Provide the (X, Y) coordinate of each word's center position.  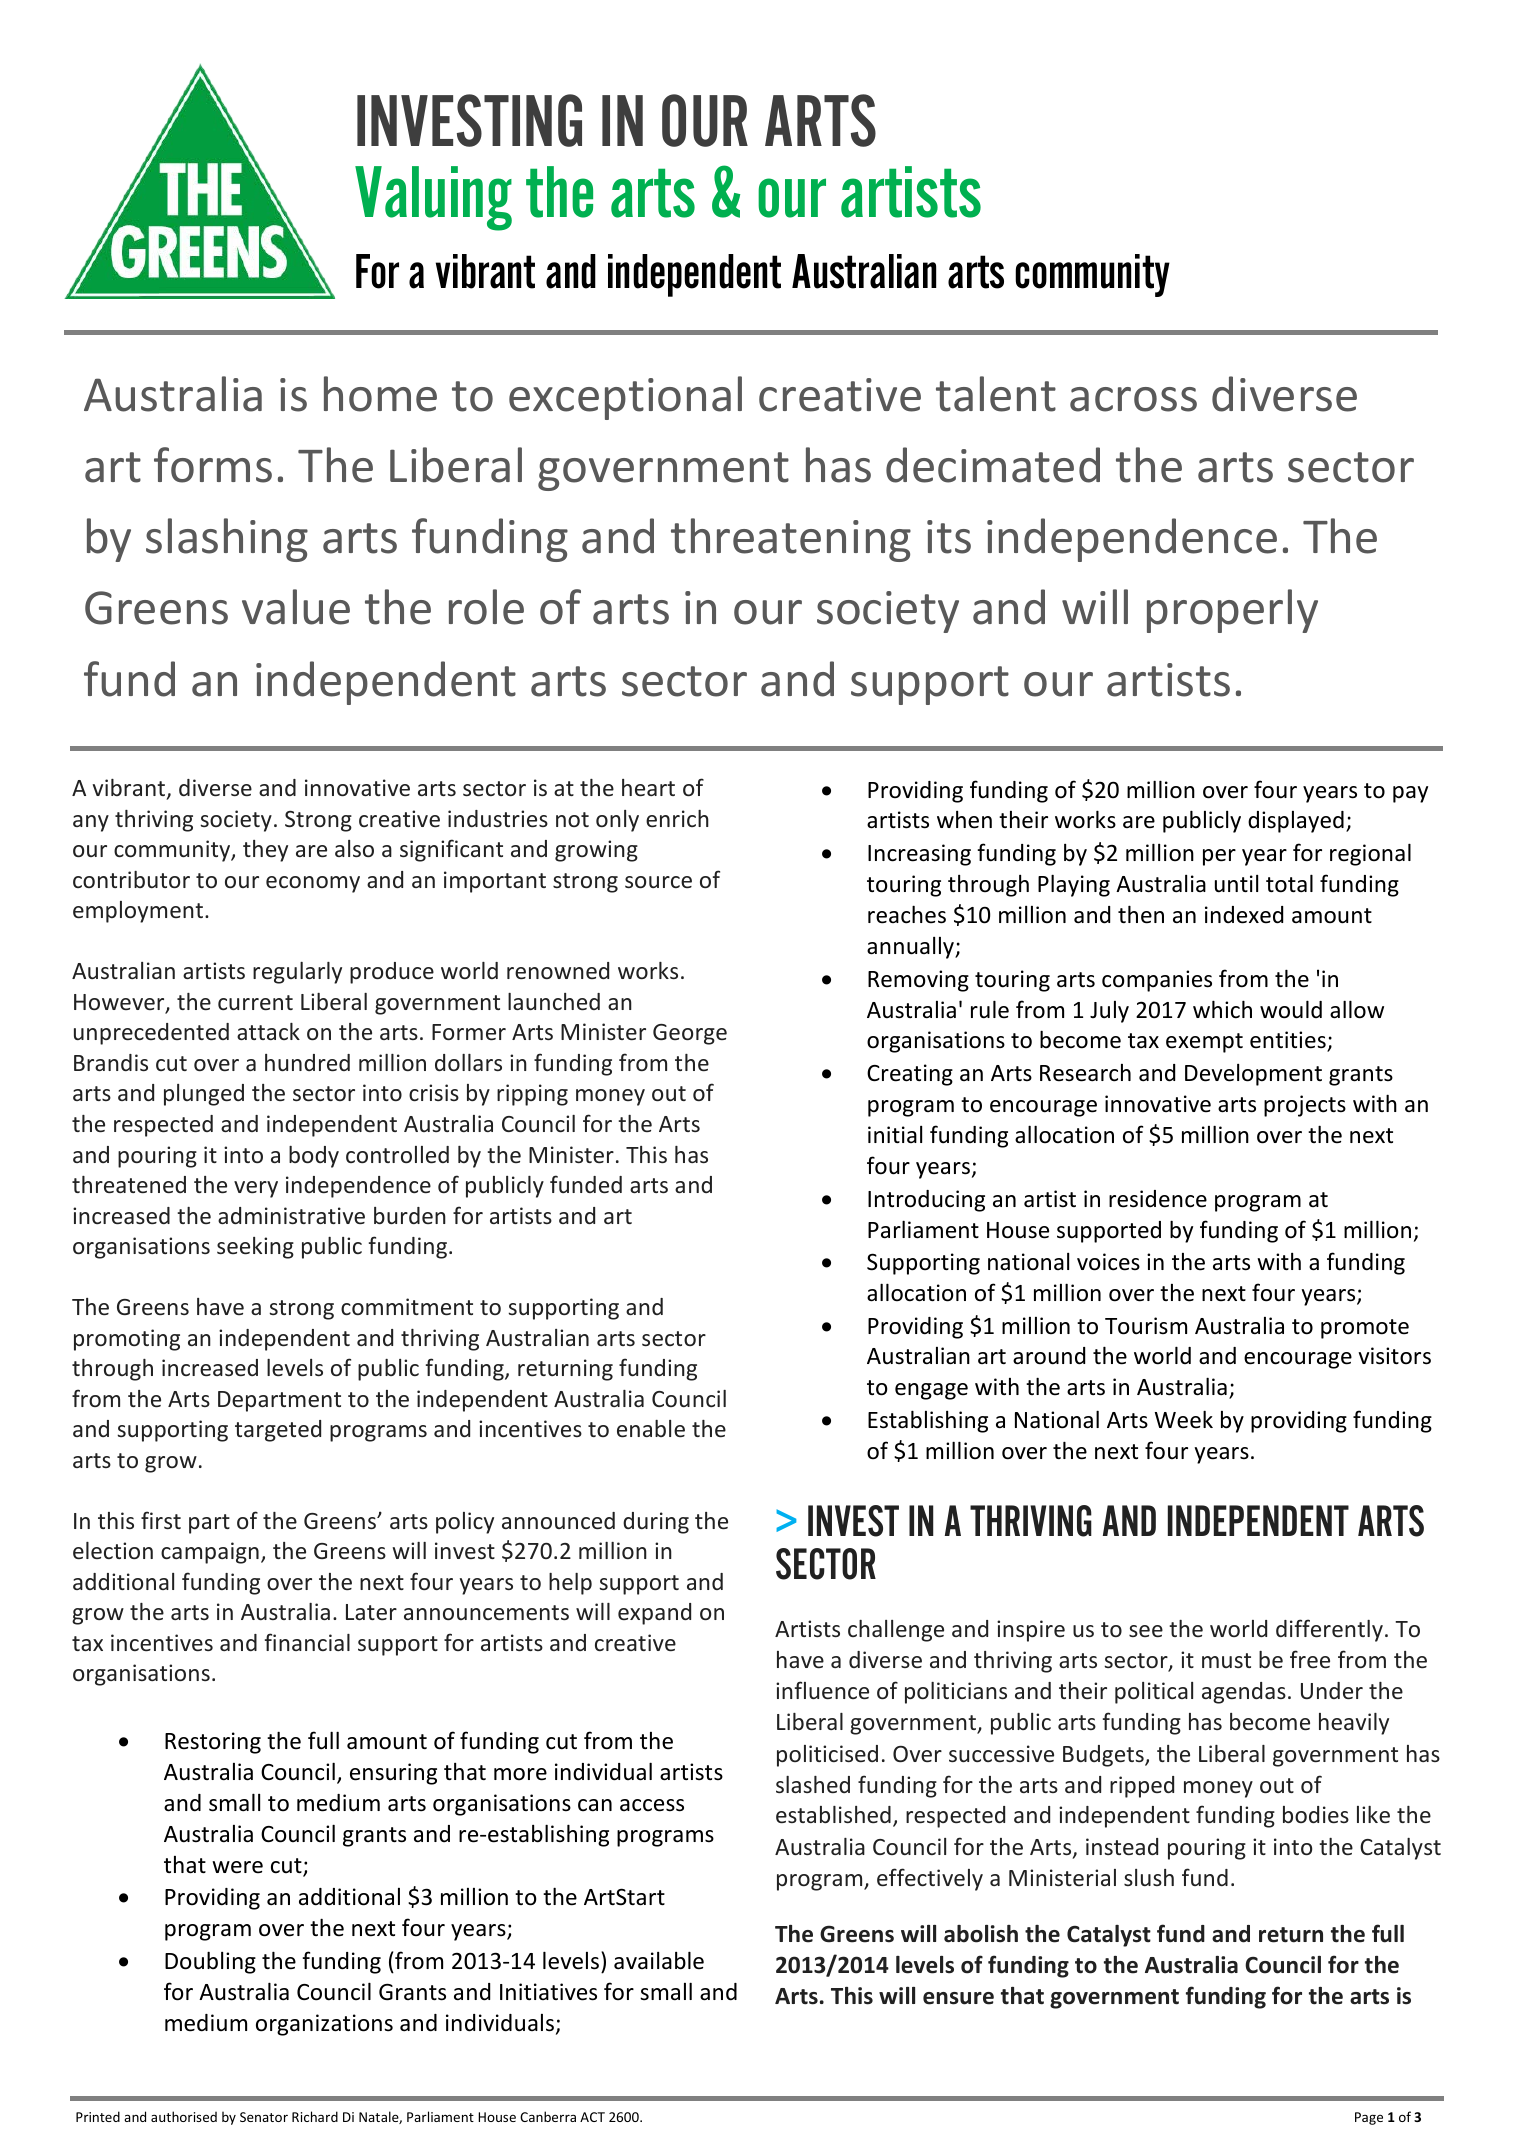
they (265, 851)
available (659, 1960)
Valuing (433, 198)
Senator (264, 2117)
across (1133, 399)
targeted (278, 1431)
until (1236, 884)
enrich (677, 818)
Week (1184, 1419)
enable (651, 1428)
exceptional (625, 398)
